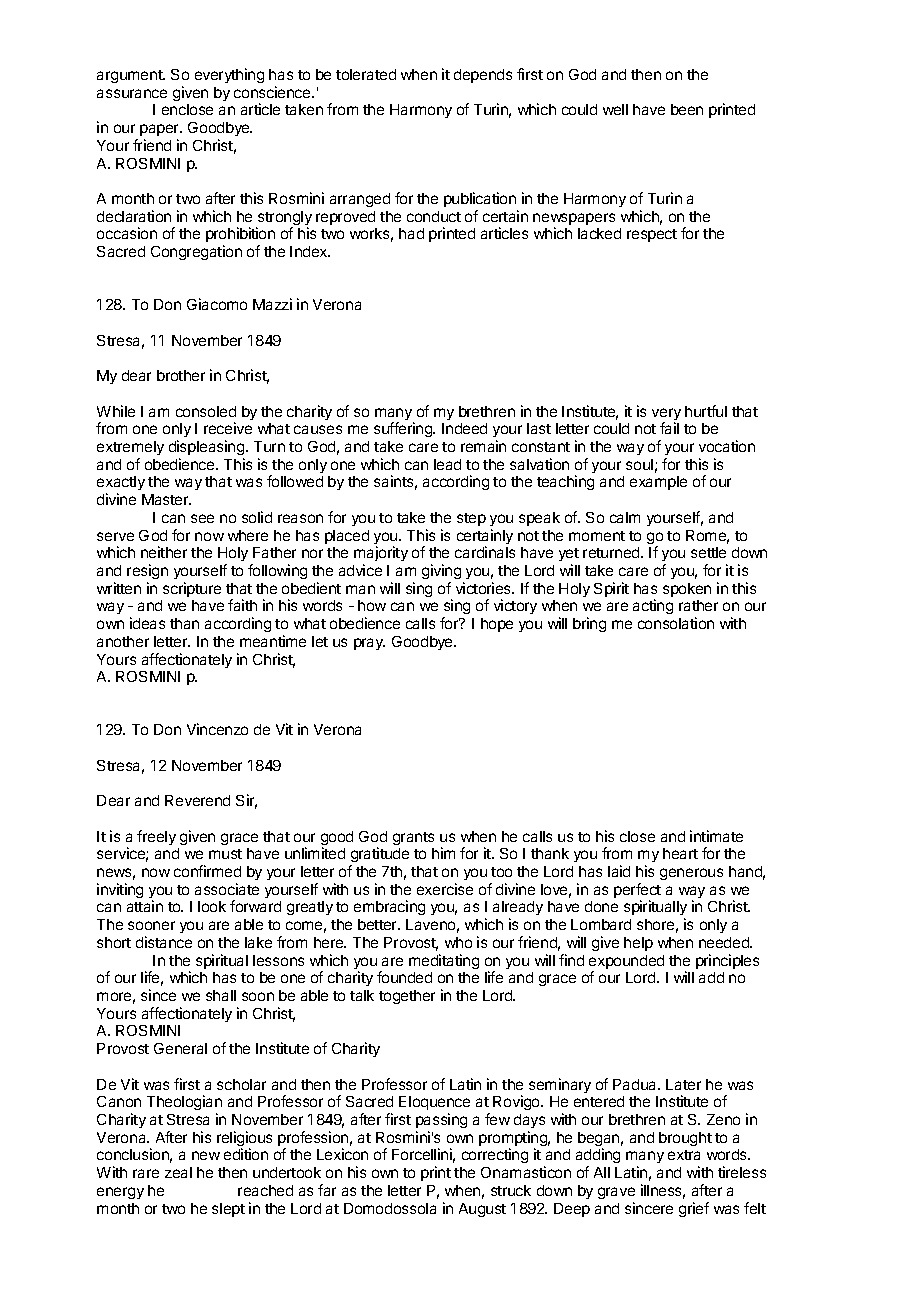  I want to click on zeal, so click(178, 1172).
